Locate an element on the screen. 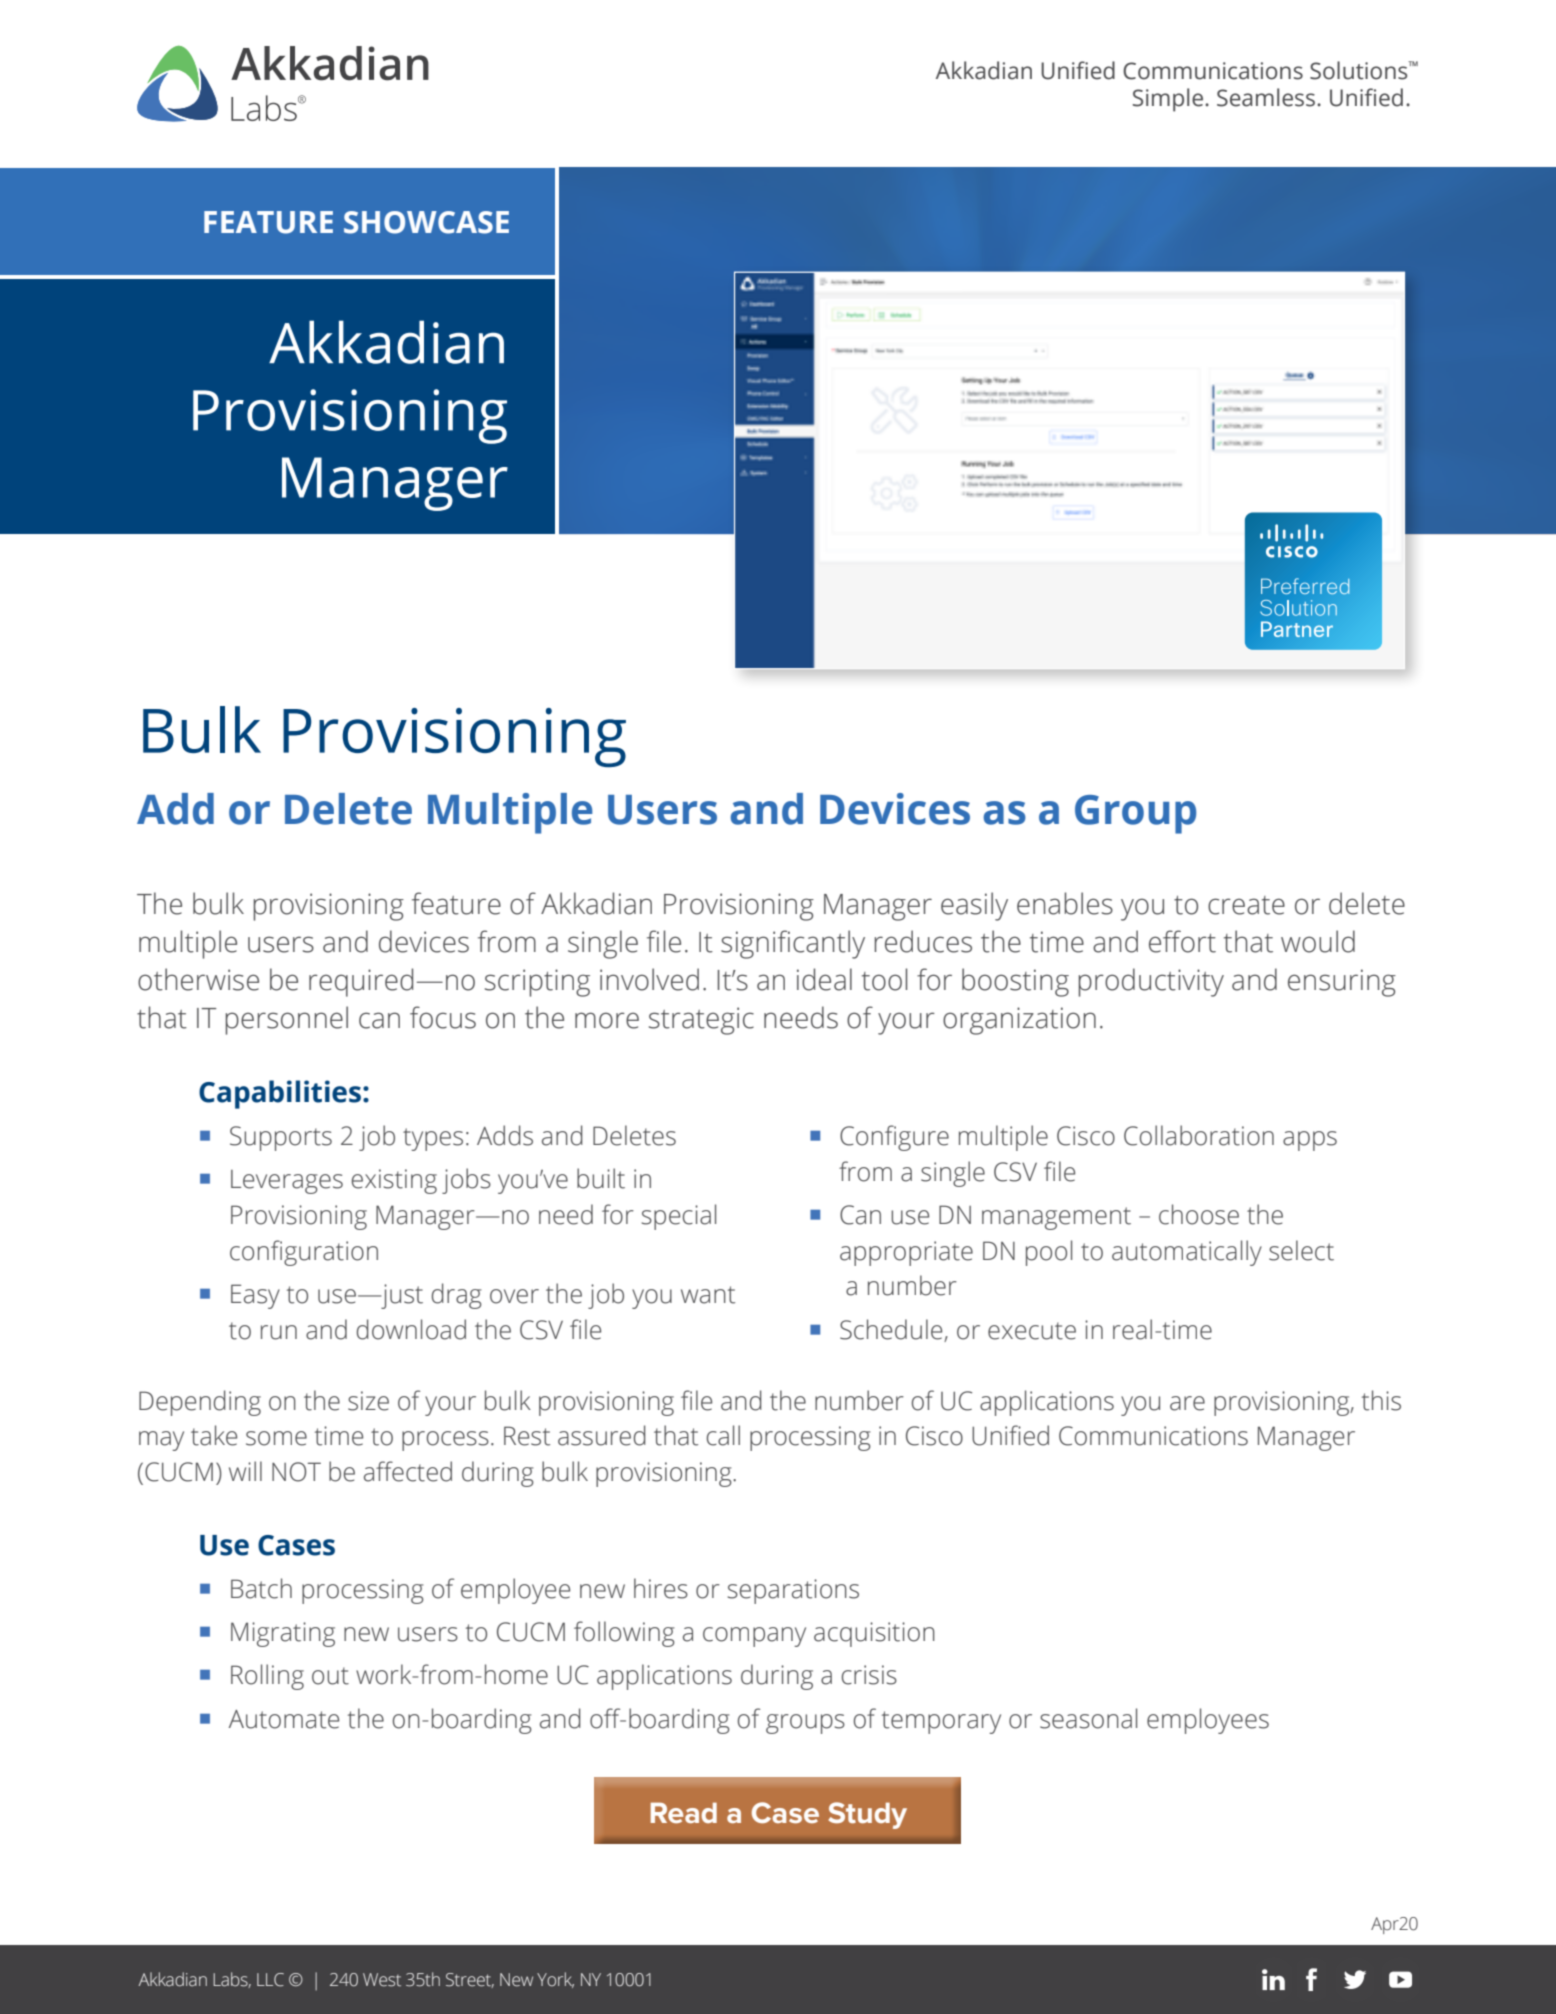 This screenshot has width=1556, height=2014. Simple is located at coordinates (1168, 100).
